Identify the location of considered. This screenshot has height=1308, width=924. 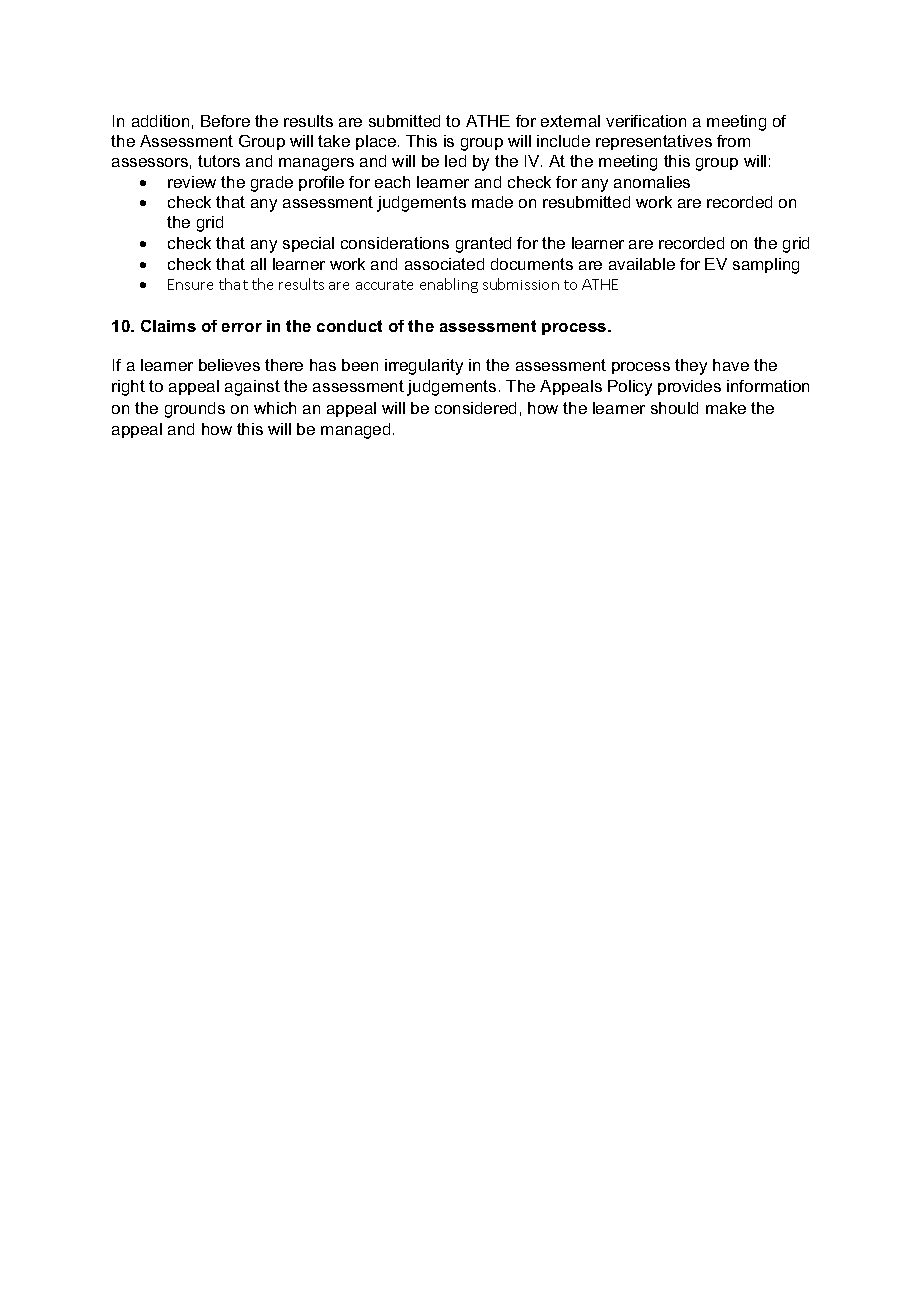
(475, 408).
